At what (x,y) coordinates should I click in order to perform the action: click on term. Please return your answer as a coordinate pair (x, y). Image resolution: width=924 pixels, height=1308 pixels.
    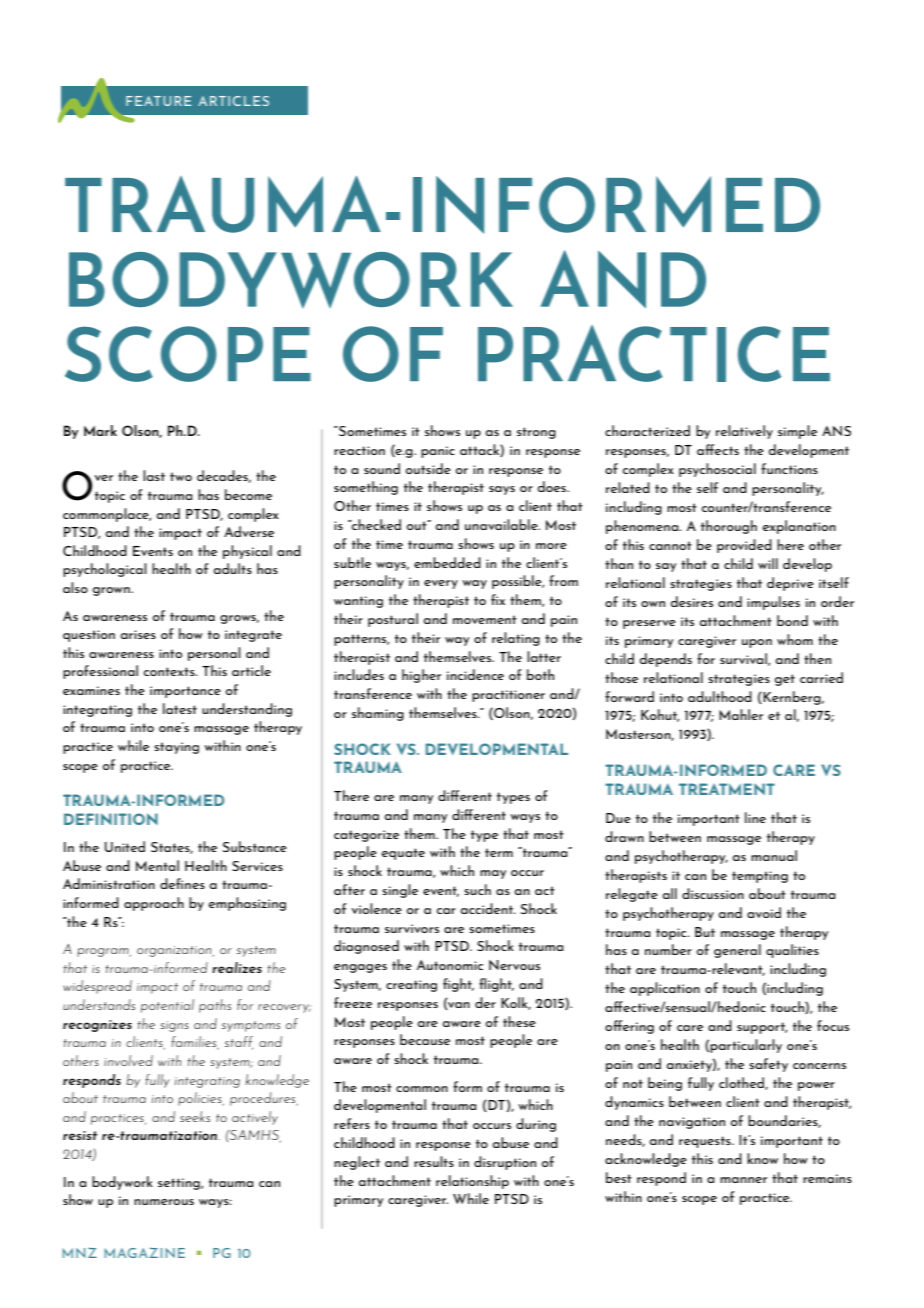
    Looking at the image, I should click on (499, 852).
